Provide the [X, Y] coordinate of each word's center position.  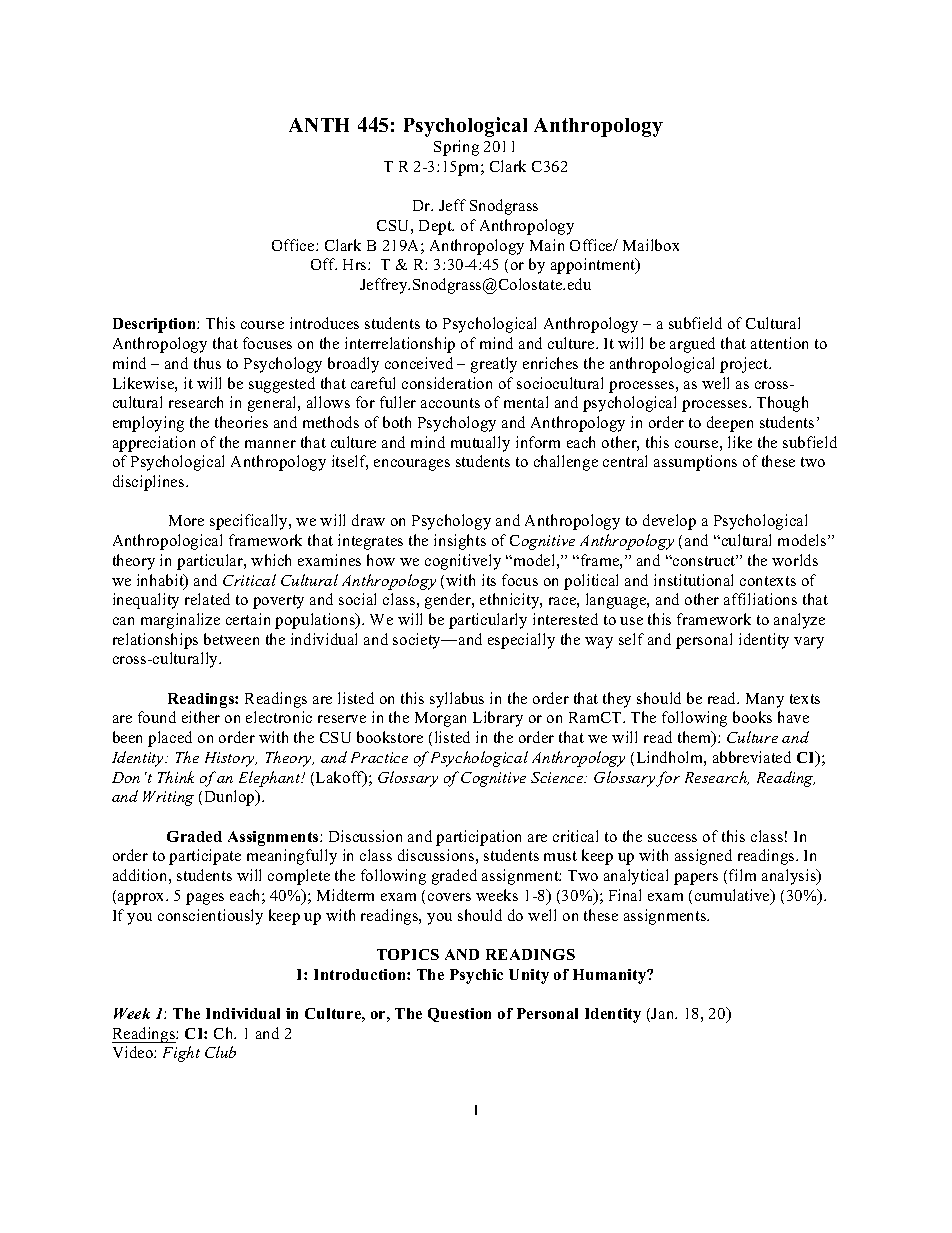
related [207, 599]
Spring [456, 148]
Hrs [356, 264]
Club [220, 1052]
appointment [594, 266]
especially [521, 641]
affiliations [760, 599]
